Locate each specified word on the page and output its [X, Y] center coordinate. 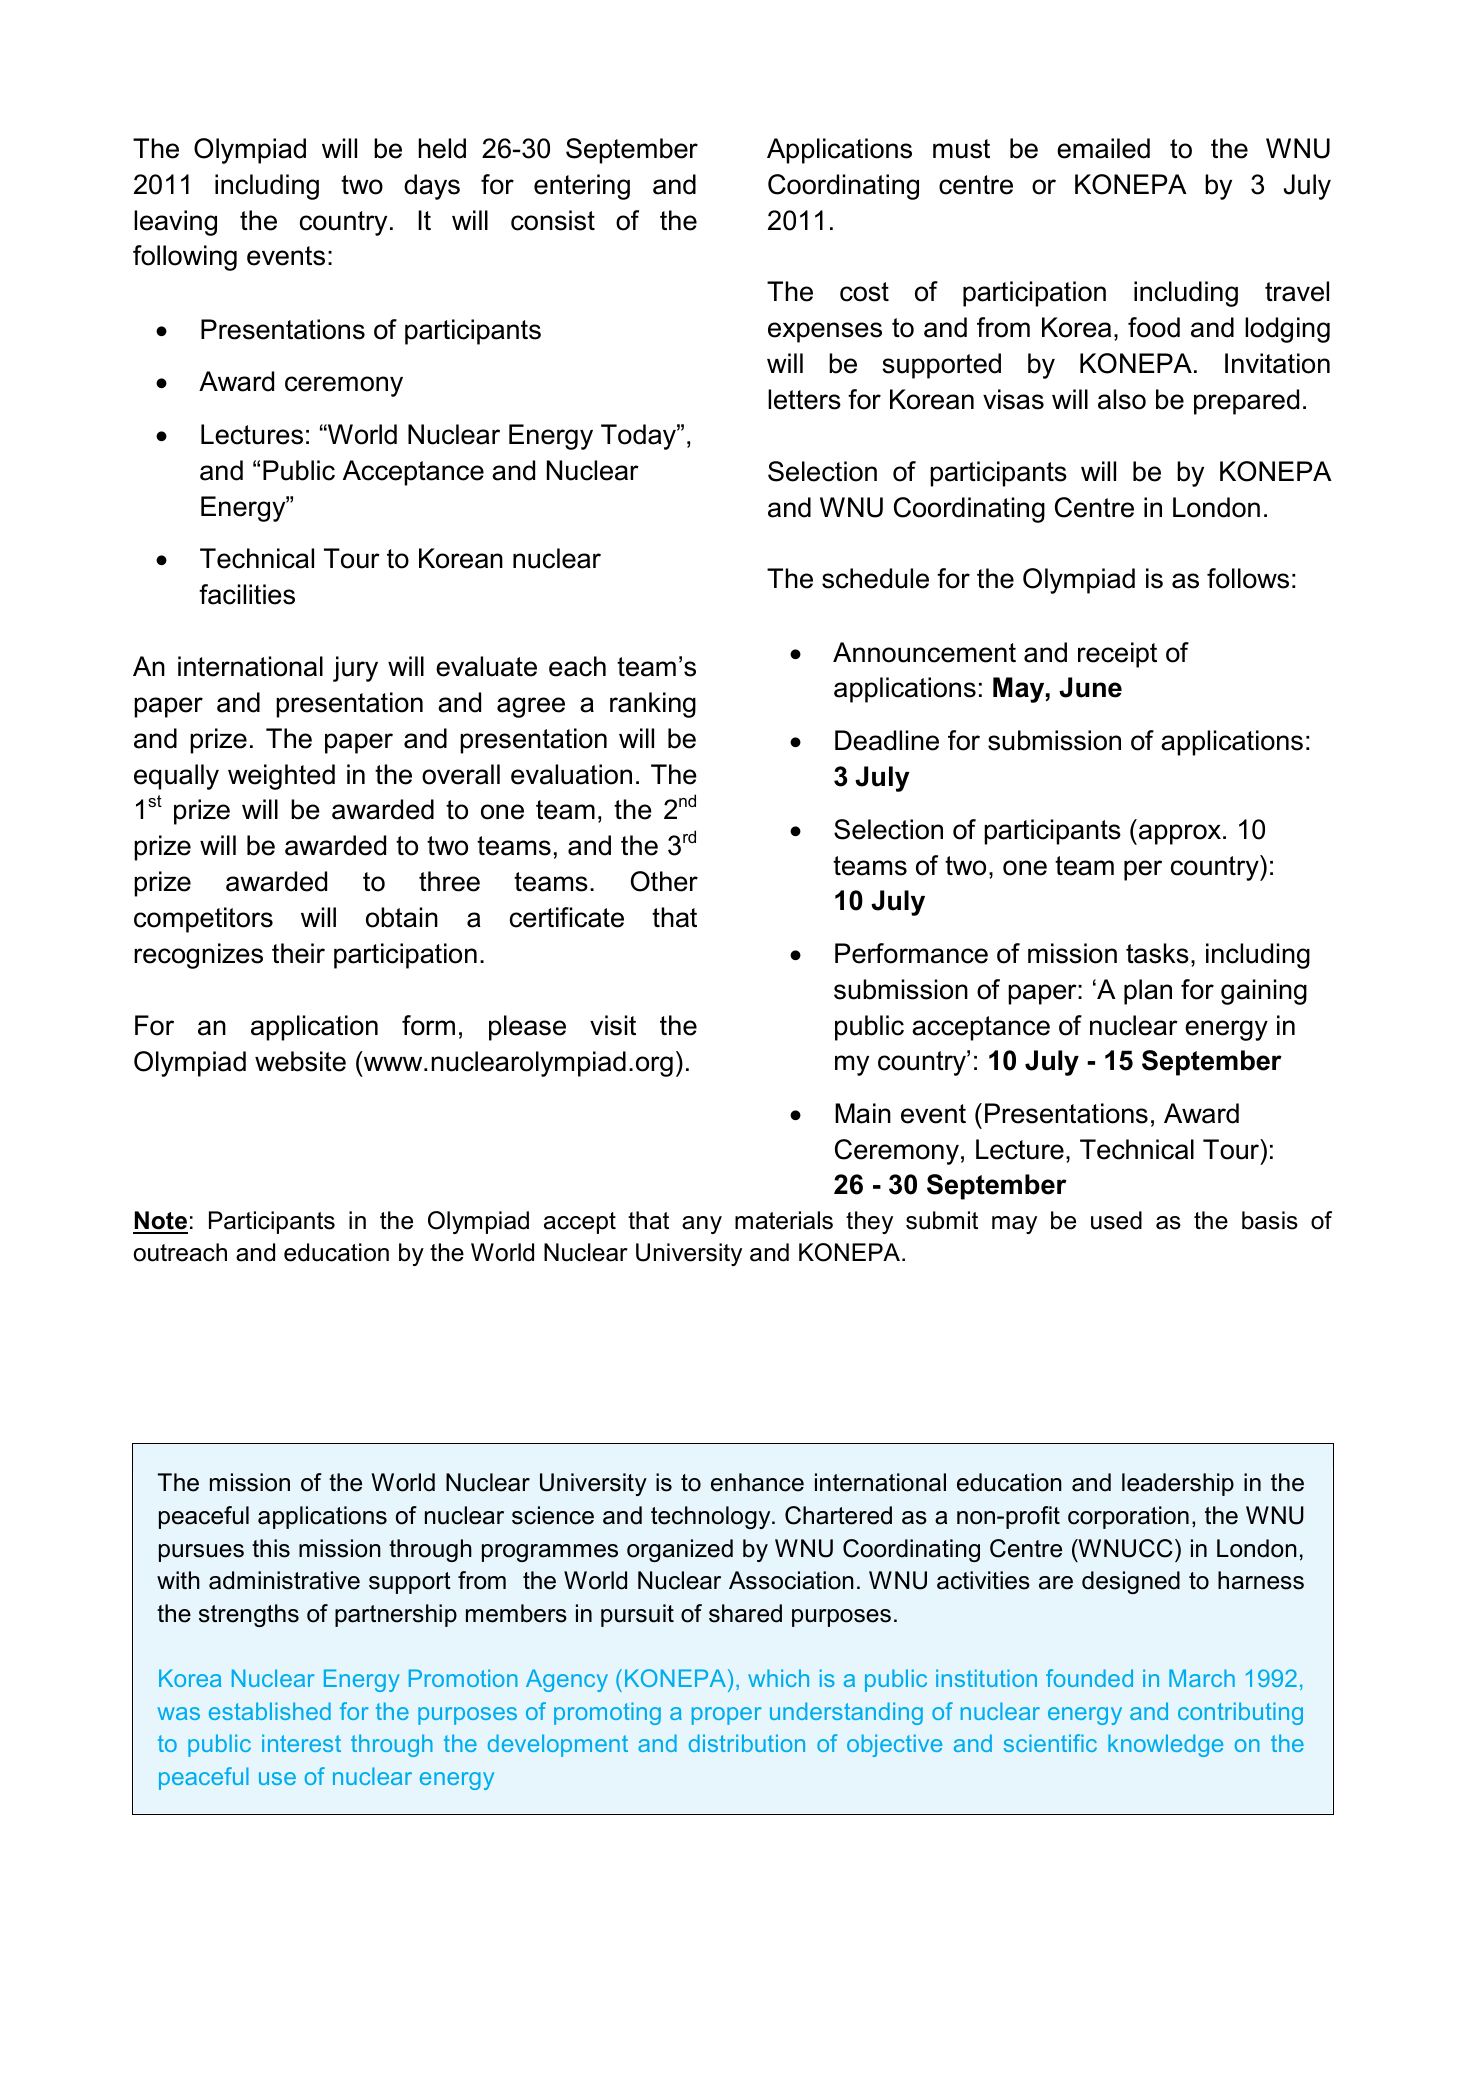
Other [664, 881]
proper [727, 1716]
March [1202, 1678]
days [432, 187]
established [270, 1711]
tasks [1157, 953]
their [298, 953]
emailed [1103, 148]
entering [582, 187]
